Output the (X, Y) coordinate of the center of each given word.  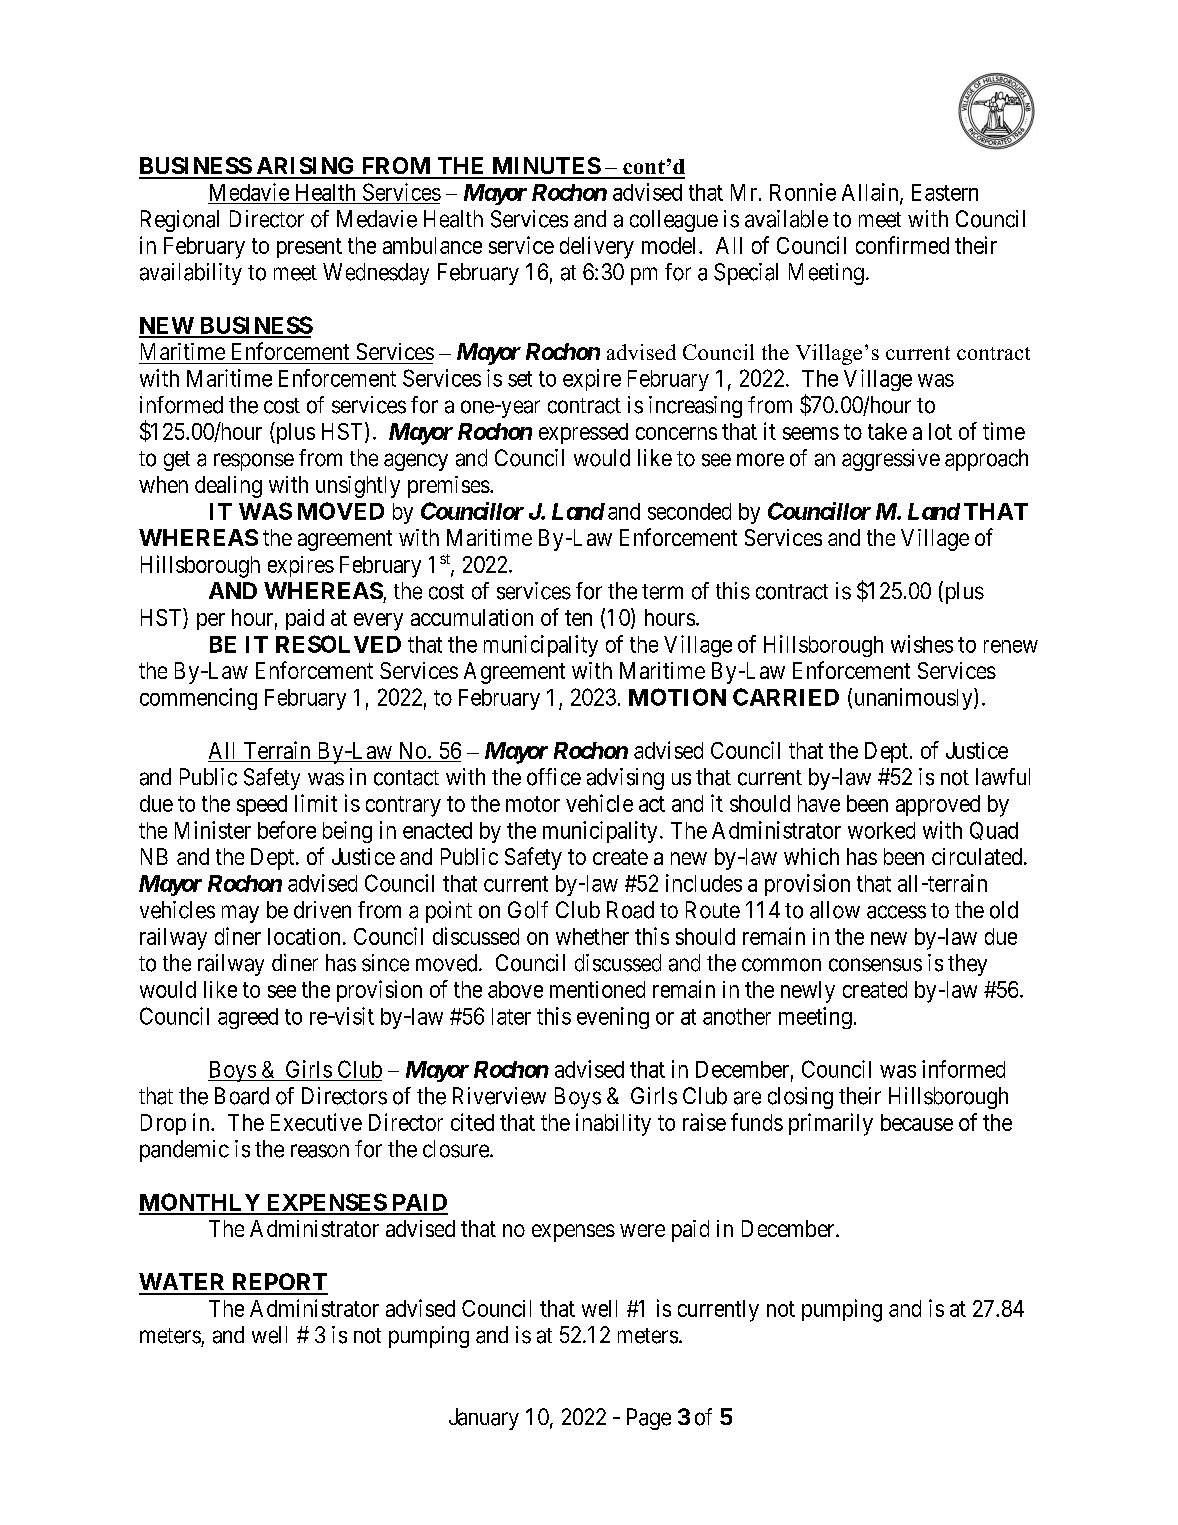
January (484, 1419)
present (309, 248)
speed (262, 805)
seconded (689, 511)
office (554, 777)
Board (242, 1096)
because (917, 1122)
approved (938, 805)
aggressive (891, 460)
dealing (228, 487)
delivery (597, 247)
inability (613, 1124)
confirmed (902, 245)
